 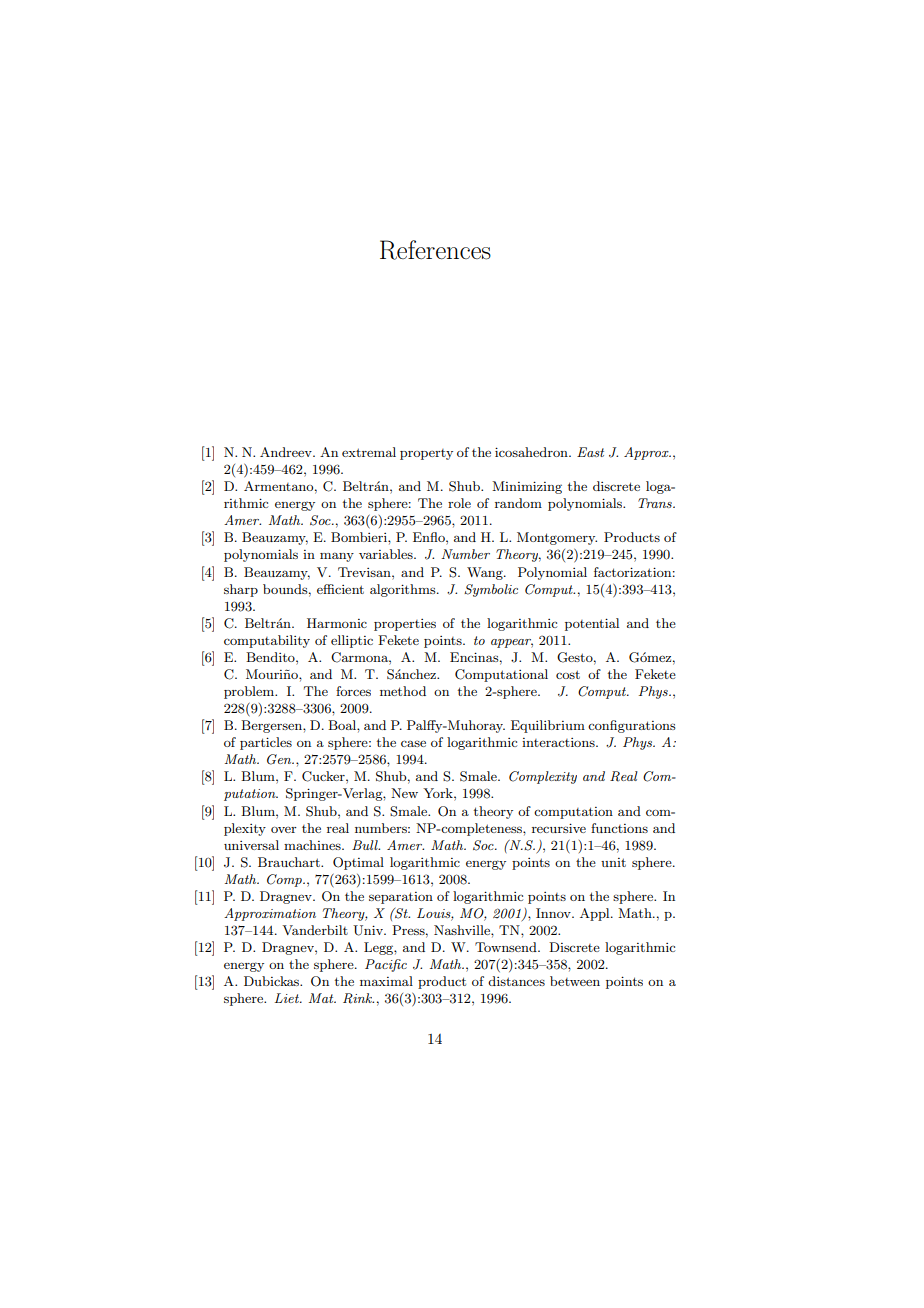 I want to click on functions, so click(x=619, y=828).
